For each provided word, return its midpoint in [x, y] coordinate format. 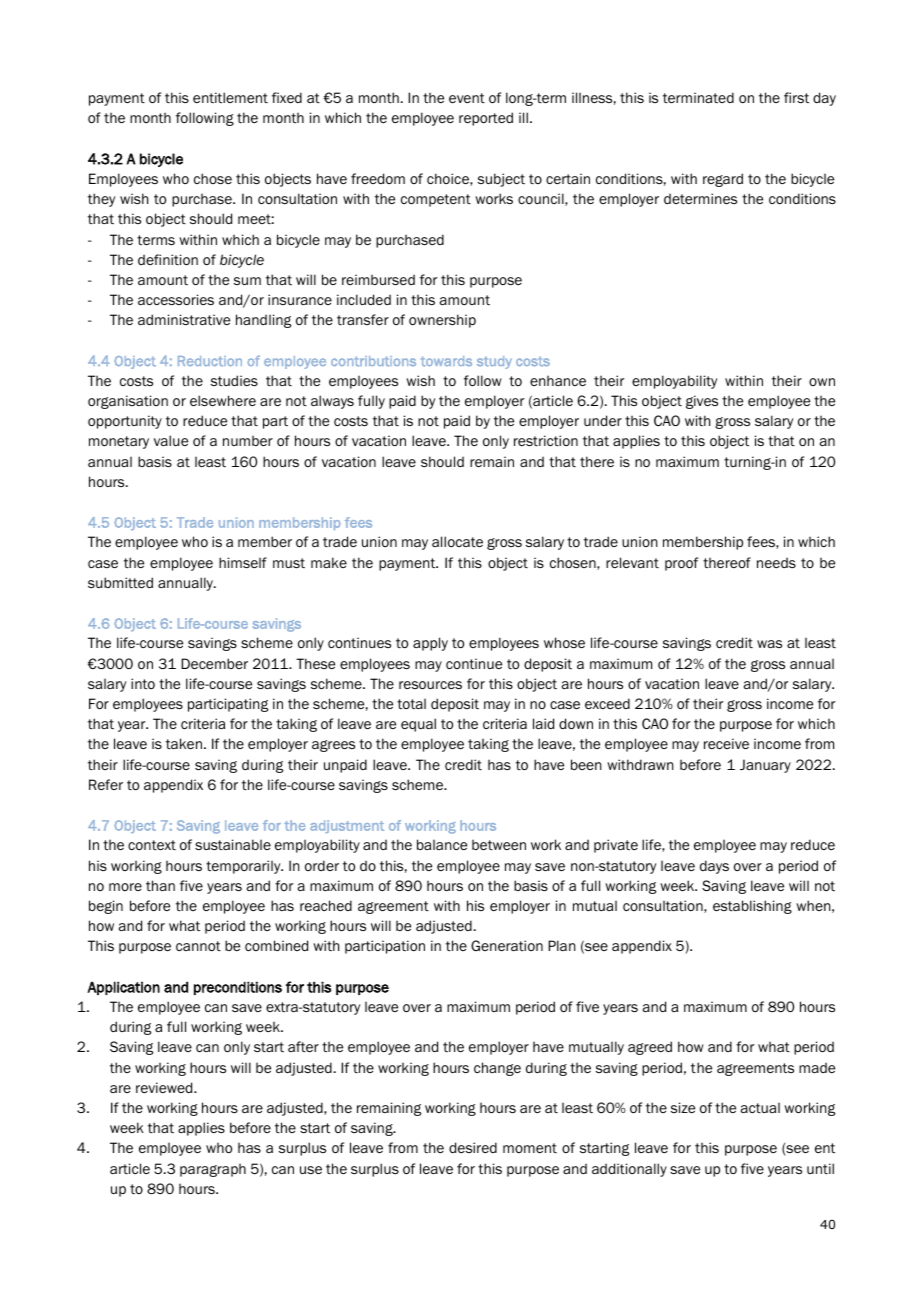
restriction [546, 440]
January [765, 766]
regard [723, 180]
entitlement [230, 97]
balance [442, 844]
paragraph [213, 1170]
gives [702, 402]
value [171, 440]
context [152, 845]
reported [486, 119]
